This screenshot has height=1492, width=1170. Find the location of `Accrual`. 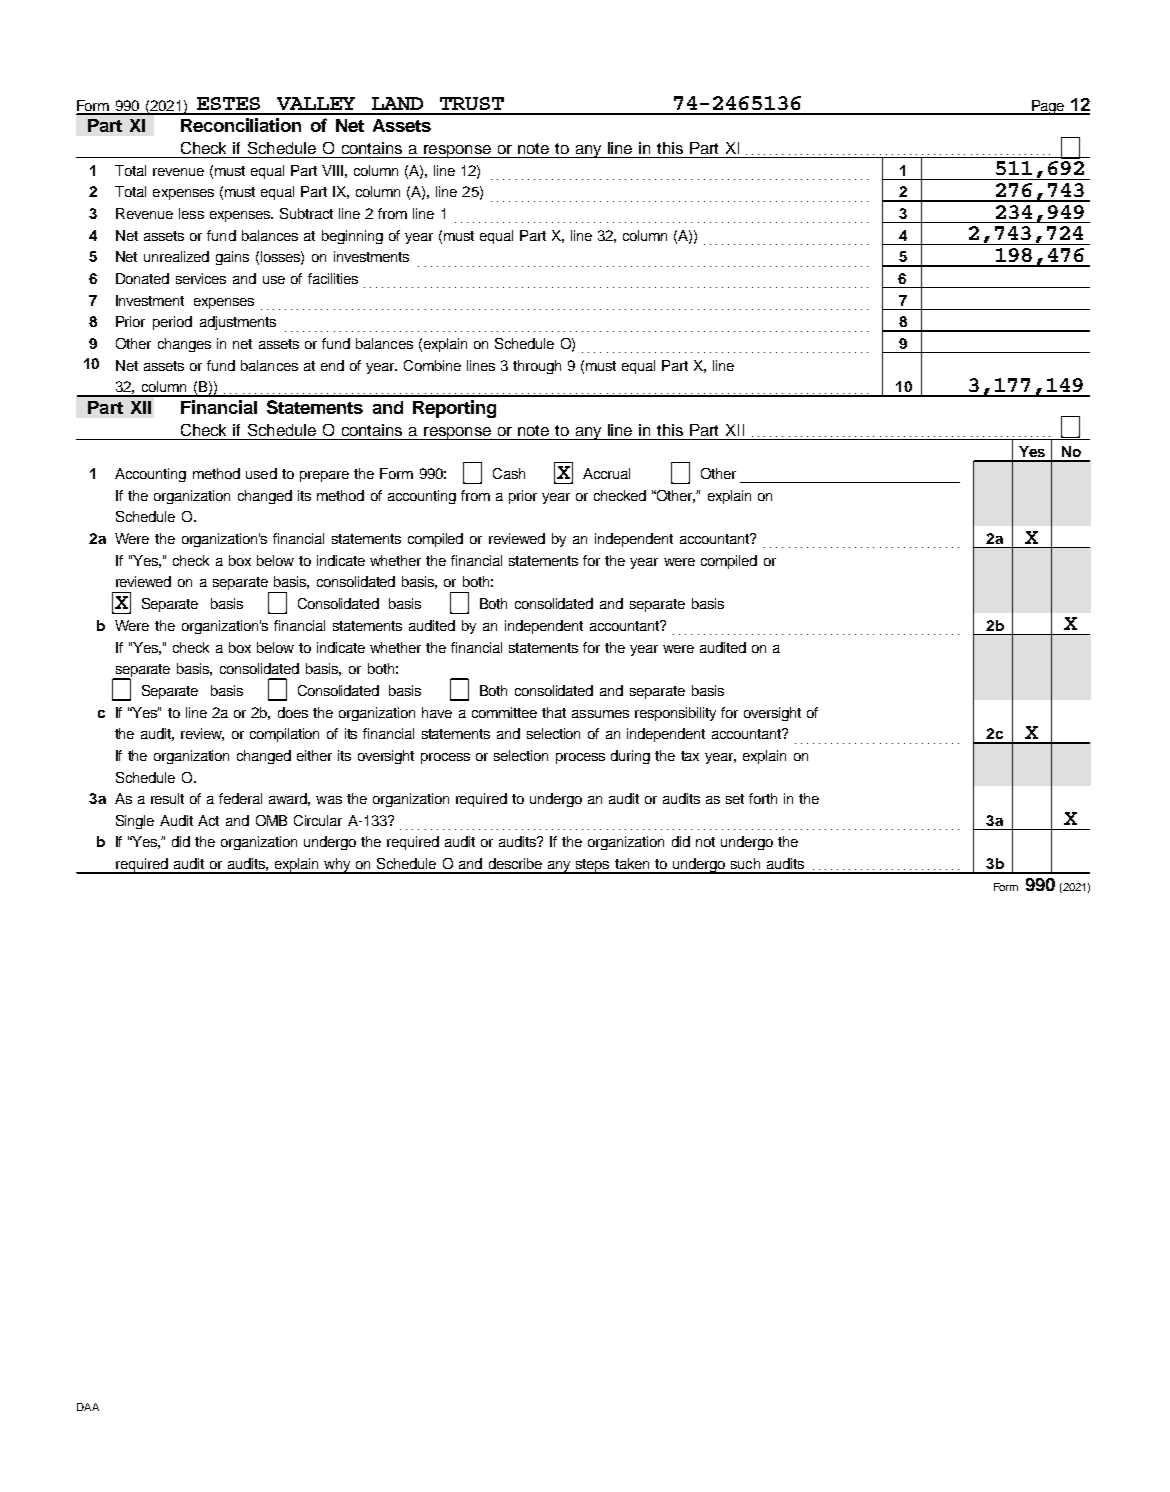

Accrual is located at coordinates (606, 473).
